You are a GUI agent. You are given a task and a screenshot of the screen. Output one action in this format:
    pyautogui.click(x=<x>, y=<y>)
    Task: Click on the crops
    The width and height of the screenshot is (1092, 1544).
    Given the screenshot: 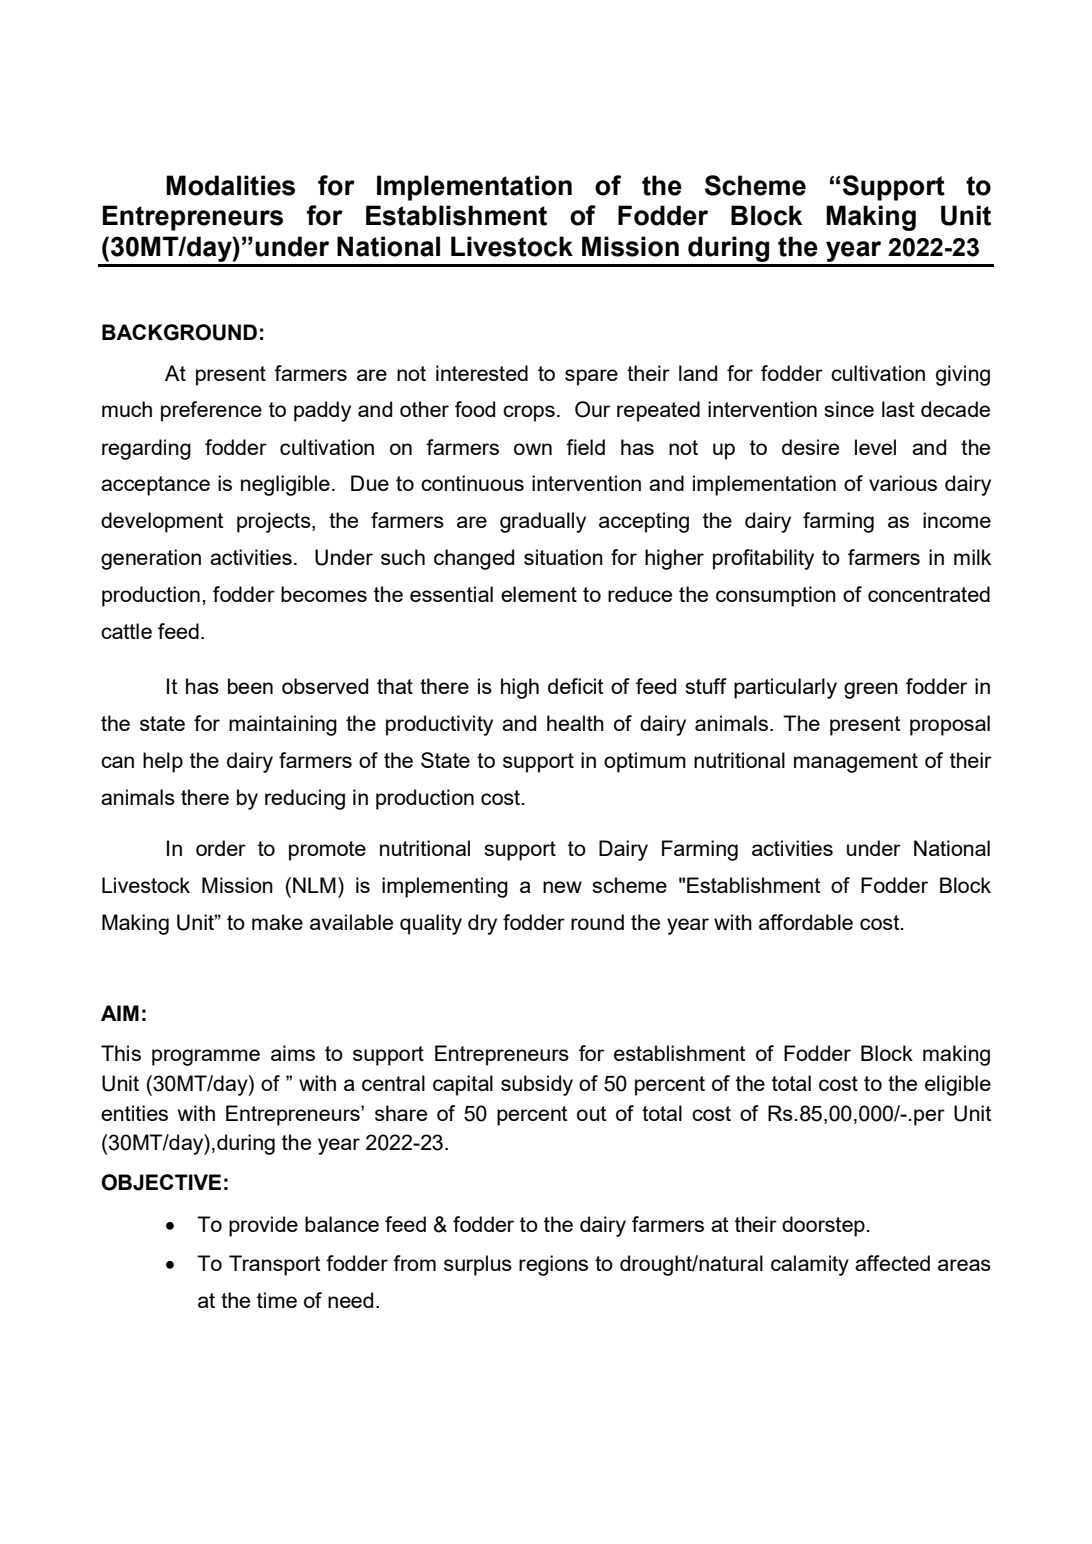 What is the action you would take?
    pyautogui.click(x=529, y=413)
